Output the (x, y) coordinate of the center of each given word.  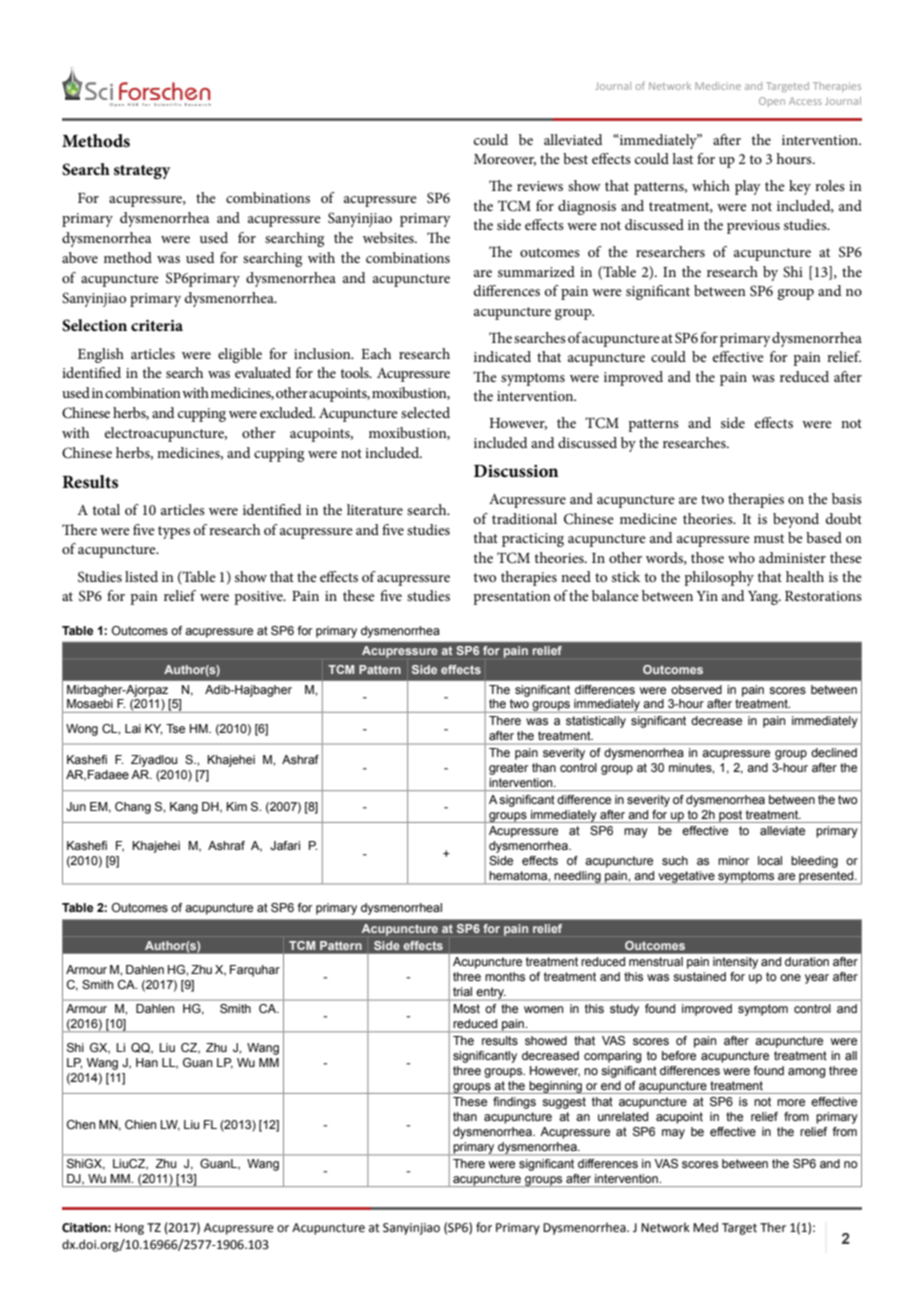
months (505, 976)
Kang (184, 808)
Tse (175, 728)
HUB (133, 104)
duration (807, 961)
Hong (129, 1229)
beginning (555, 1087)
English (101, 355)
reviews (540, 186)
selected (425, 412)
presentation (512, 598)
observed (696, 689)
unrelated (623, 1116)
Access (805, 101)
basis (847, 498)
